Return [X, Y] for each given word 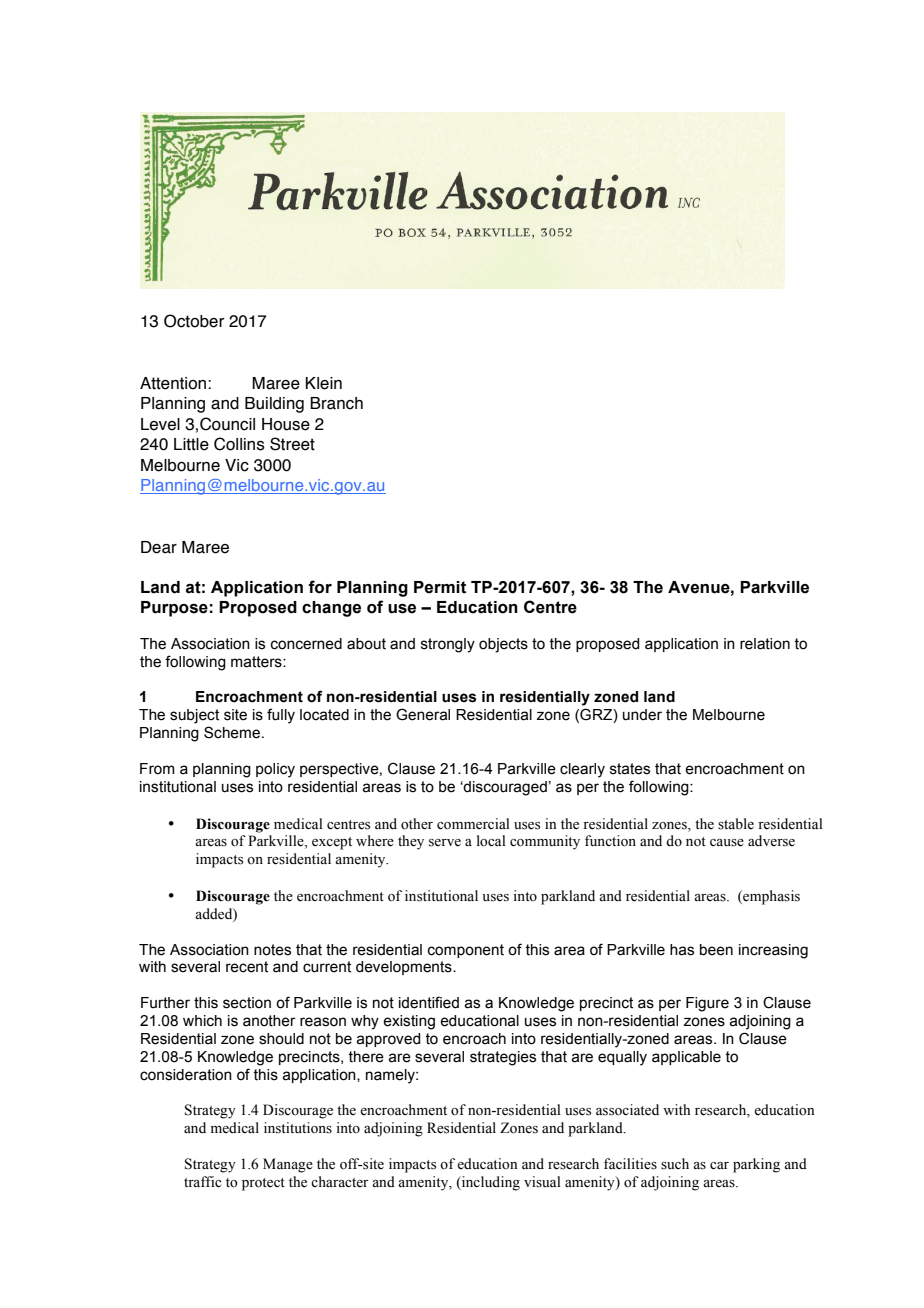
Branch [336, 403]
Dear [159, 547]
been [716, 950]
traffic [202, 1181]
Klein [324, 383]
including [490, 1183]
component [466, 951]
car [719, 1165]
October [194, 321]
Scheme [233, 732]
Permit [440, 587]
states [630, 769]
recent [247, 967]
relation [765, 644]
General [423, 714]
